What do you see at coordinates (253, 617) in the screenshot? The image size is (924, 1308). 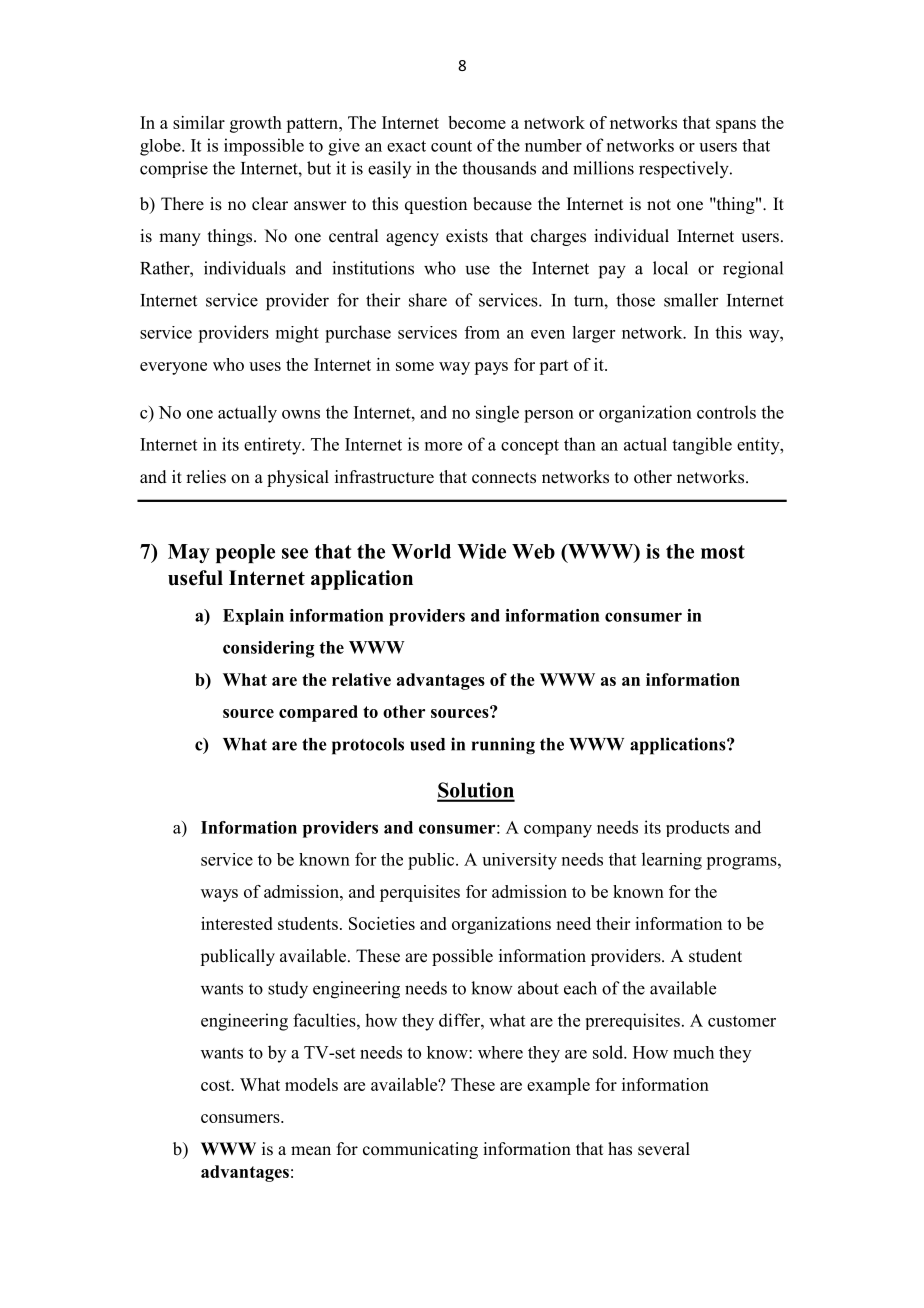 I see `Explain` at bounding box center [253, 617].
